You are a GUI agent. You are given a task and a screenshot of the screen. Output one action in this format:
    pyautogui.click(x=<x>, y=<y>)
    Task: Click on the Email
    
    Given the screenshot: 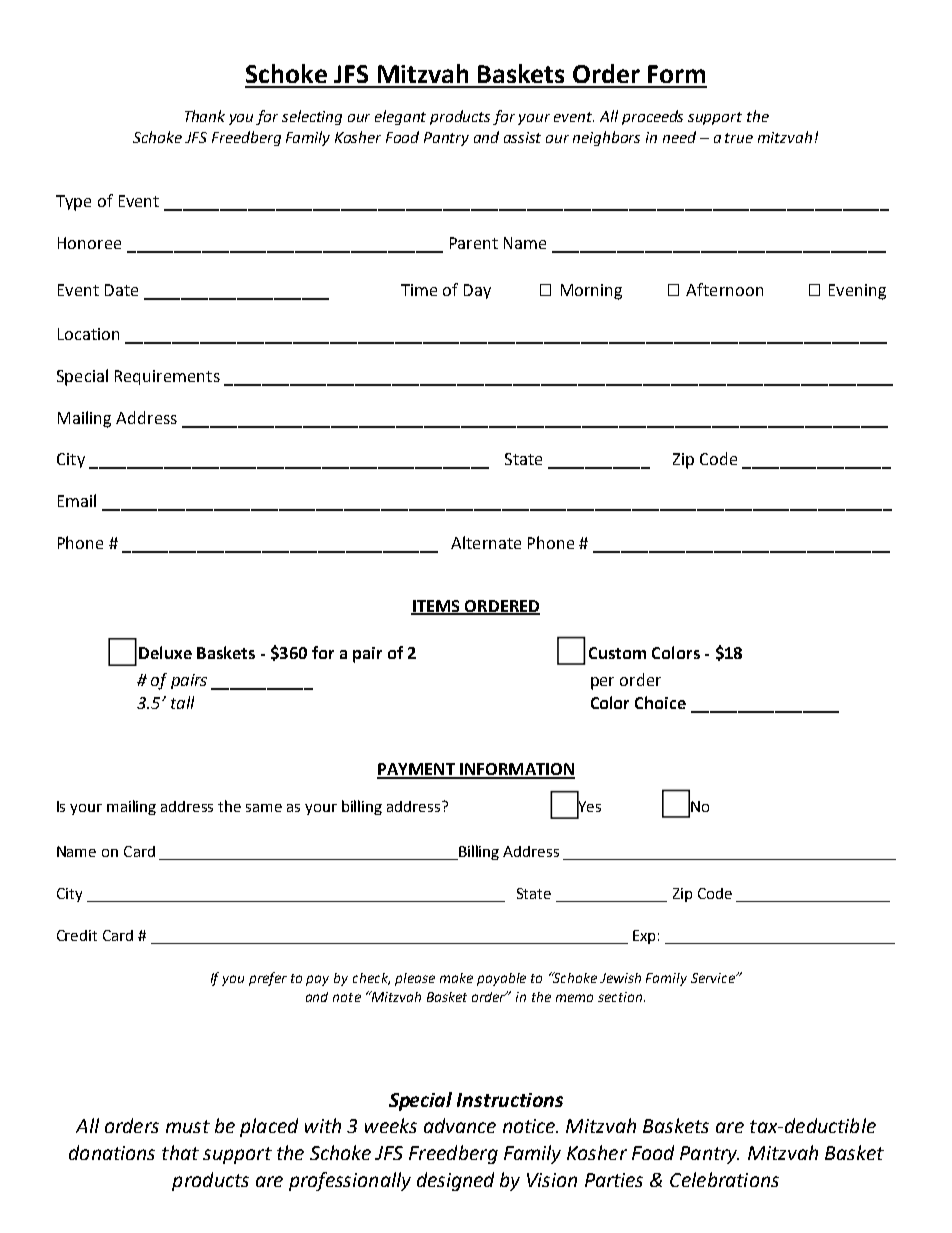 What is the action you would take?
    pyautogui.click(x=77, y=500)
